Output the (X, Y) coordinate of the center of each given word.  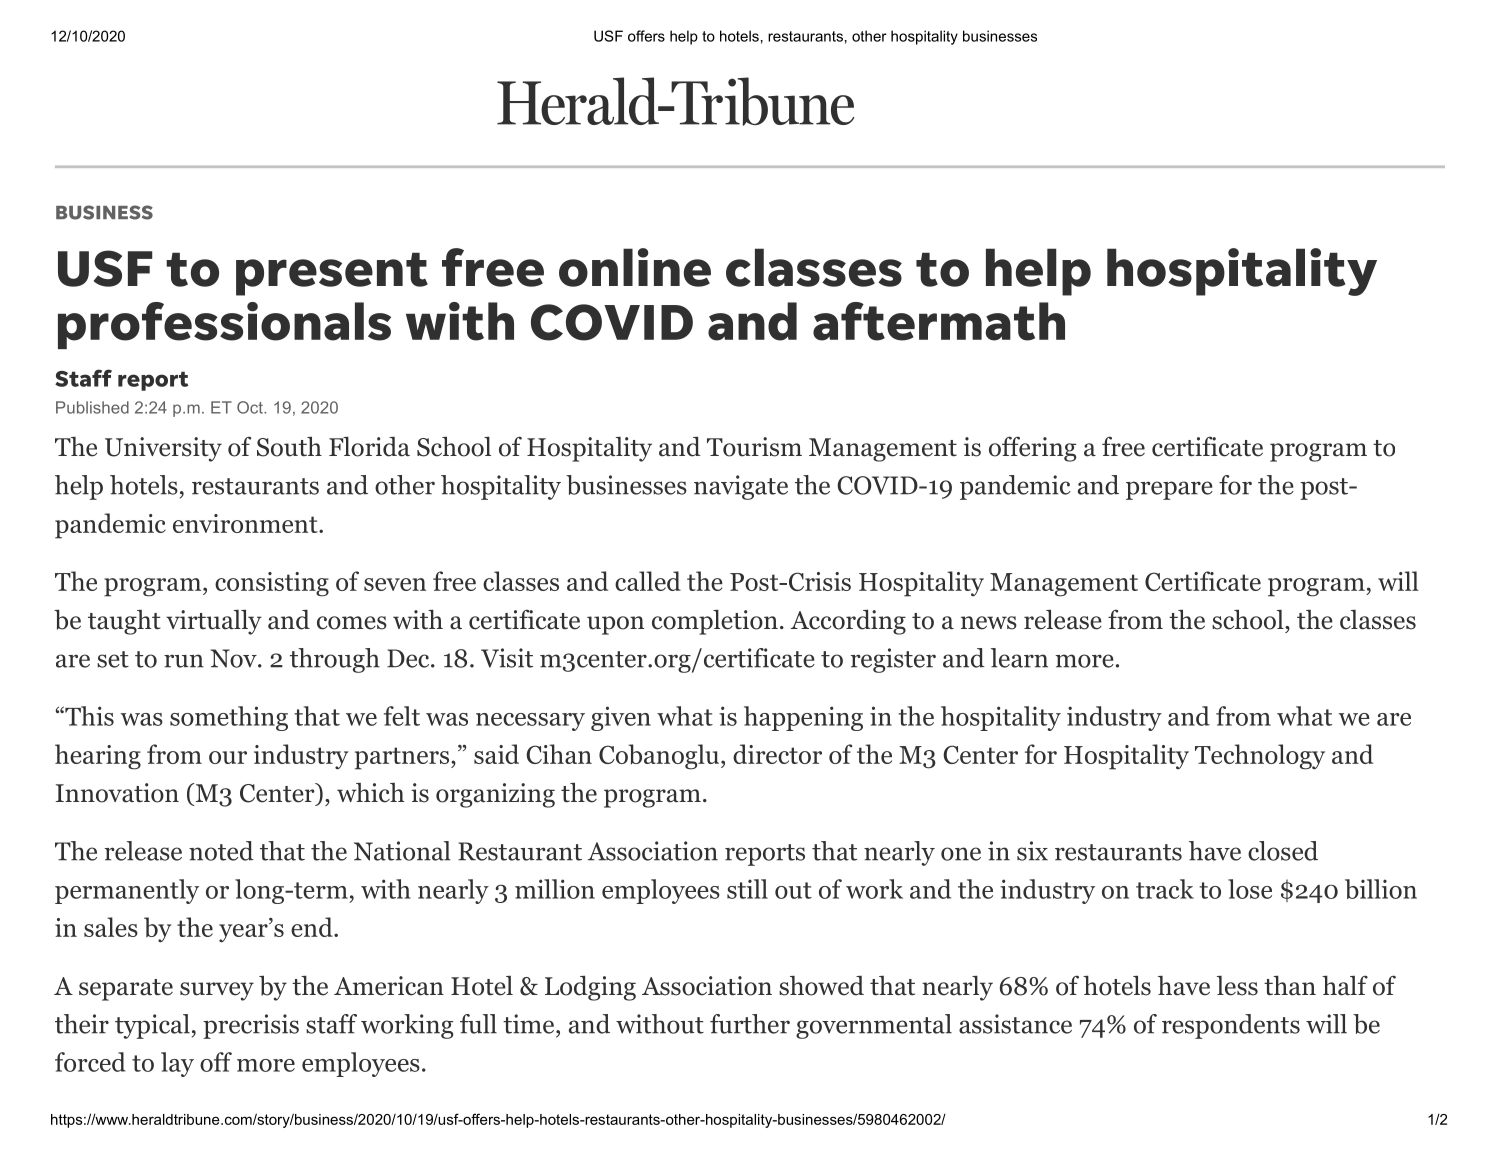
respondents (1231, 1026)
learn (1019, 658)
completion (715, 622)
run (184, 661)
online (635, 267)
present (332, 274)
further (750, 1024)
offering (1032, 449)
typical (152, 1026)
